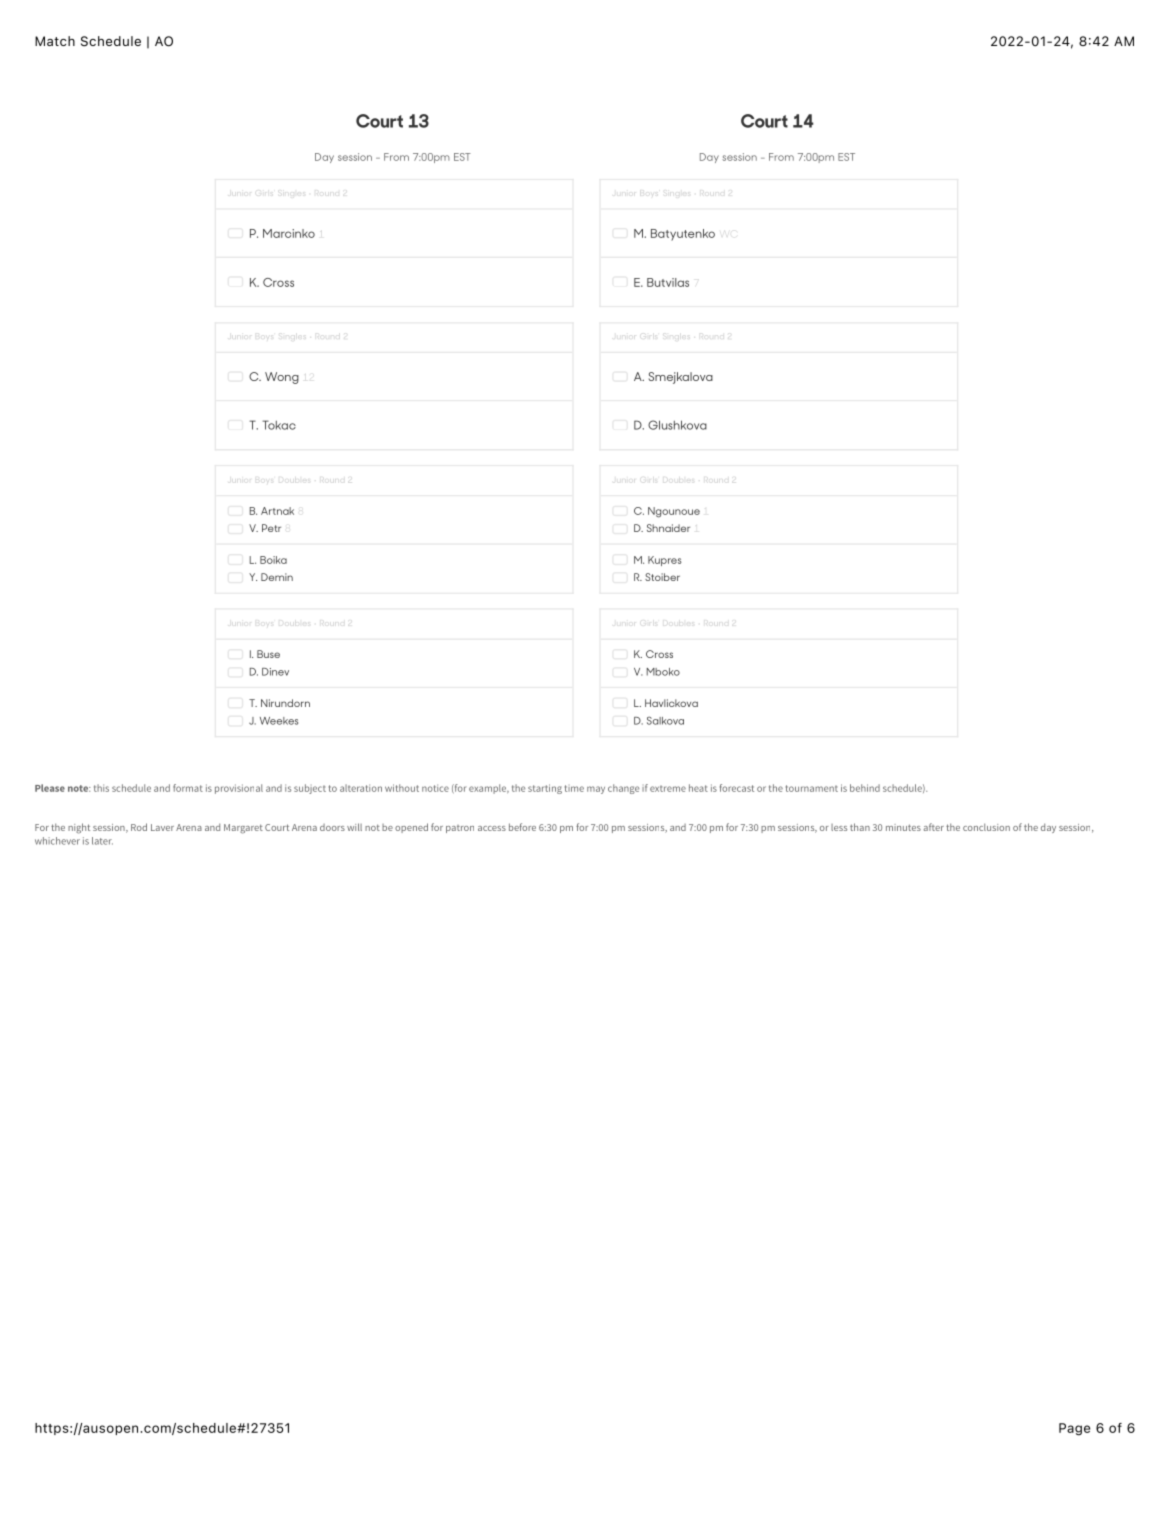 The width and height of the page is (1170, 1515). Describe the element at coordinates (986, 827) in the page. I see `conclusion` at that location.
